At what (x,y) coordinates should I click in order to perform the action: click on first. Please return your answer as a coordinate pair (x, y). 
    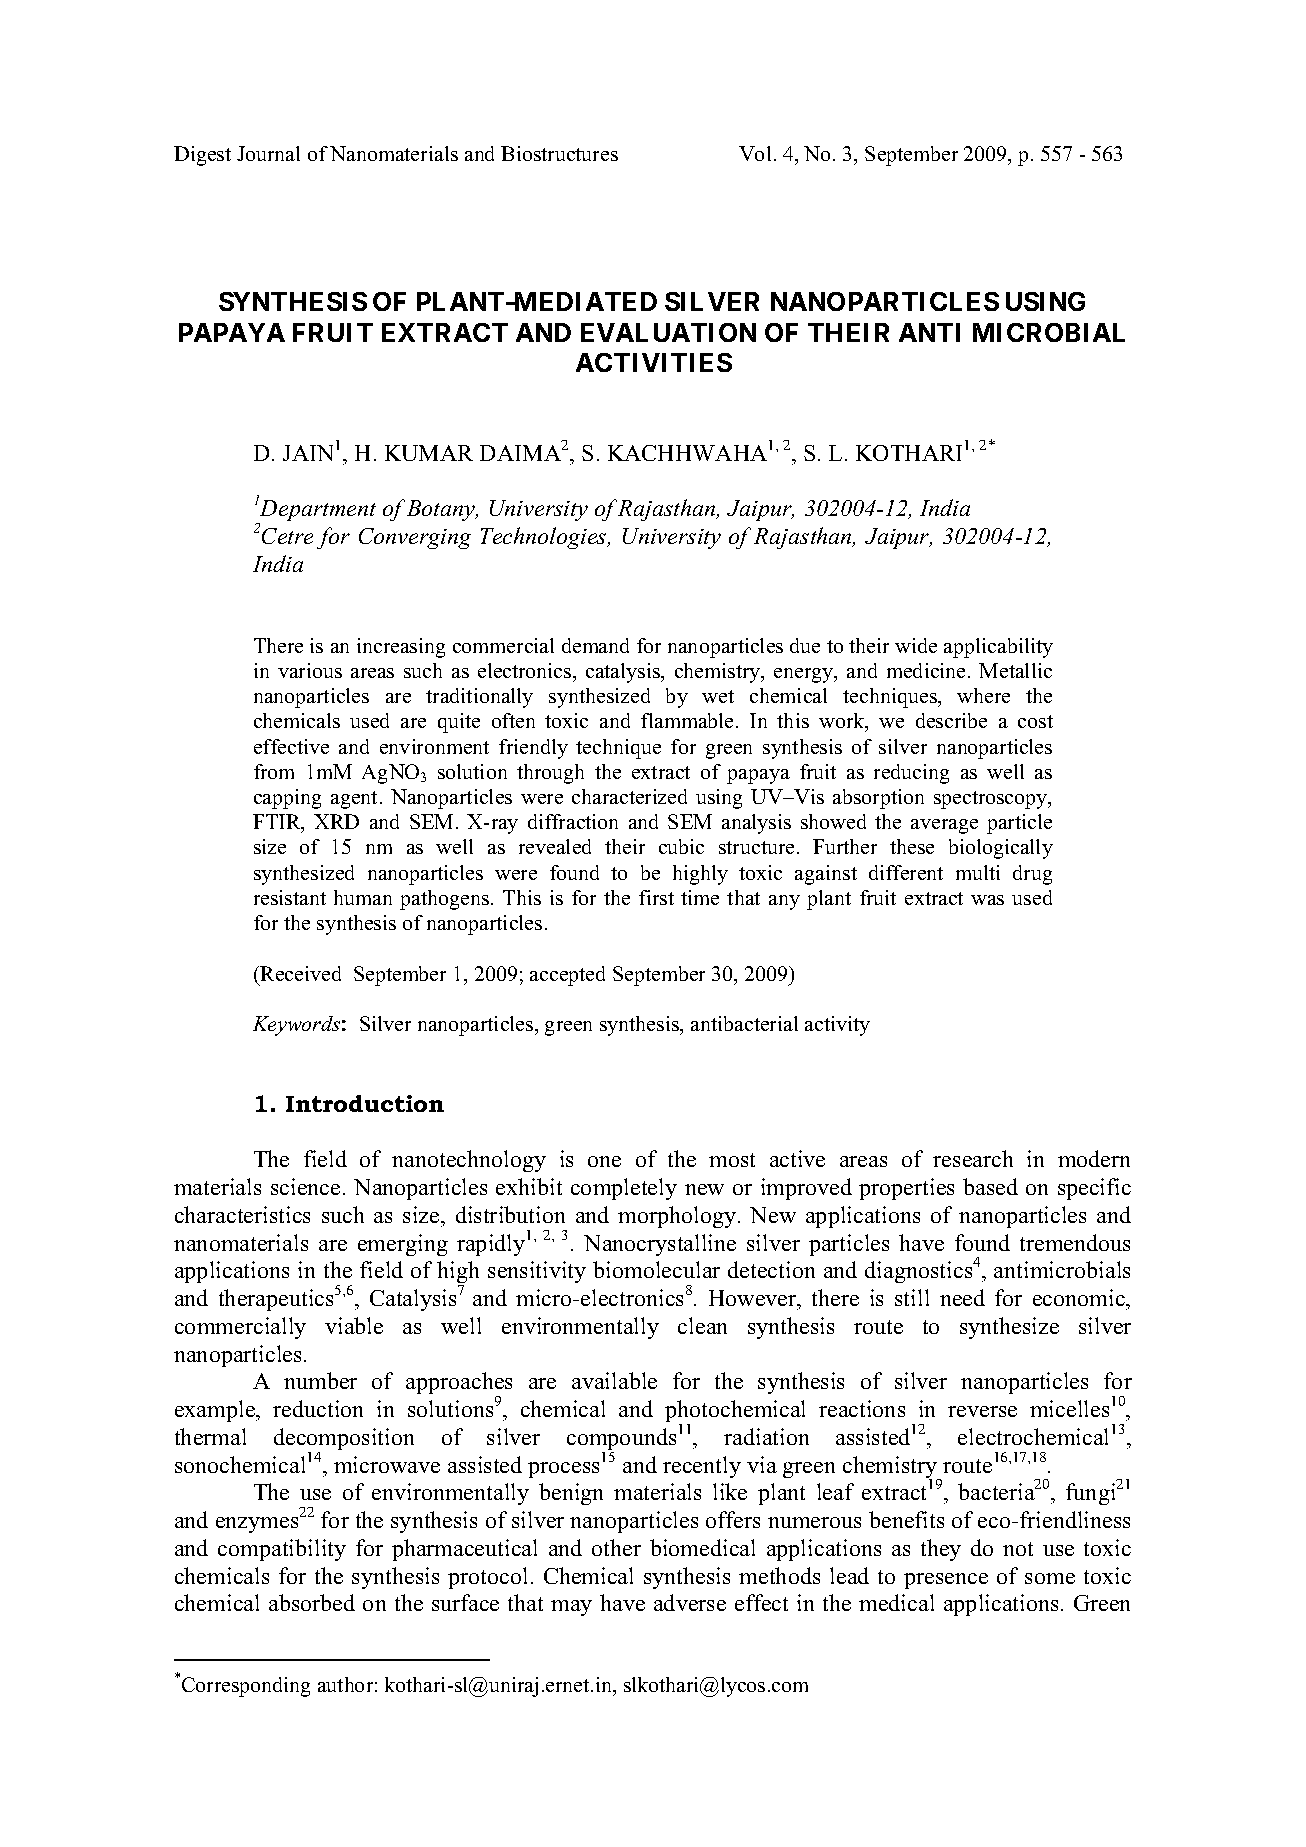
    Looking at the image, I should click on (656, 897).
